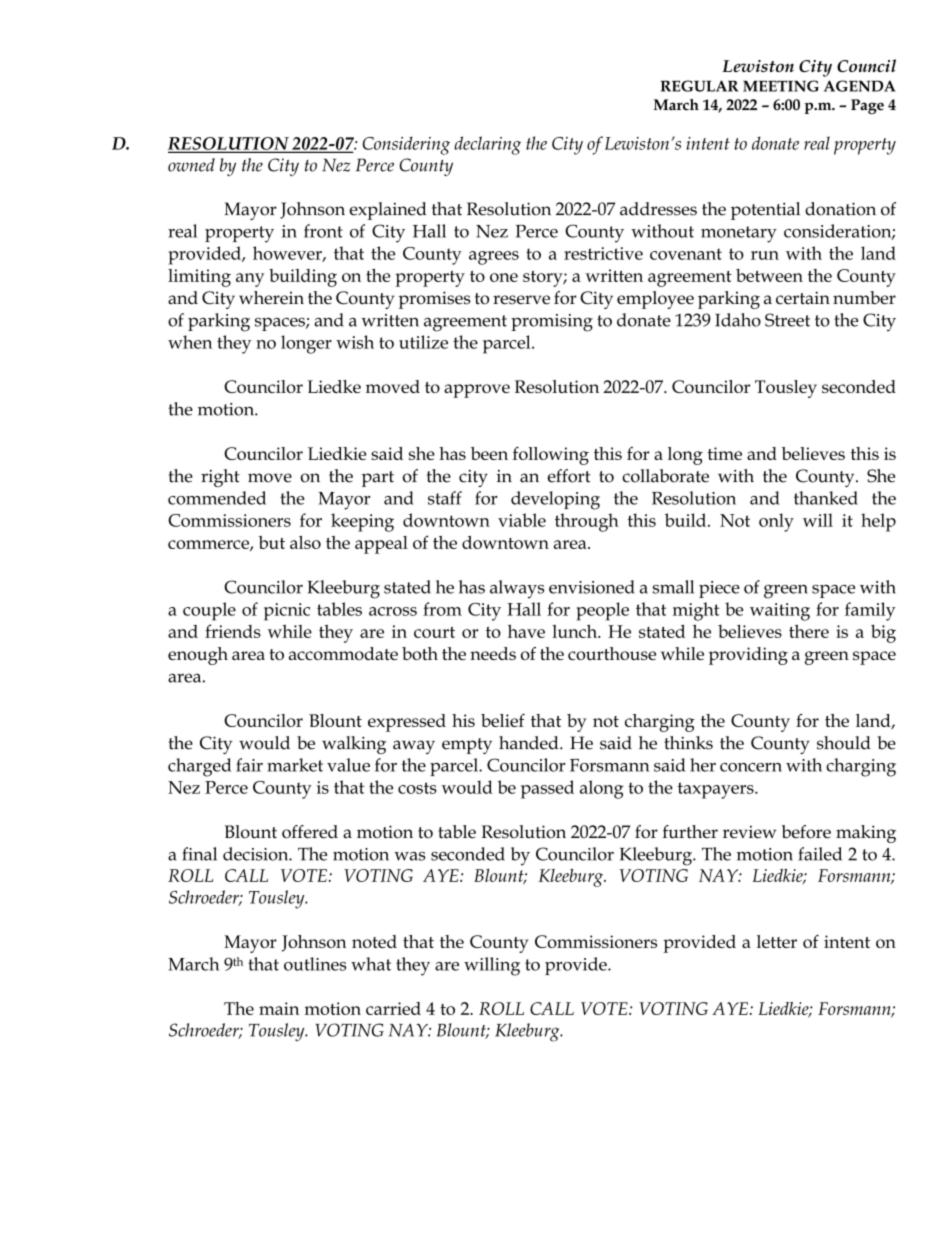 The image size is (952, 1233). I want to click on approve, so click(477, 391).
